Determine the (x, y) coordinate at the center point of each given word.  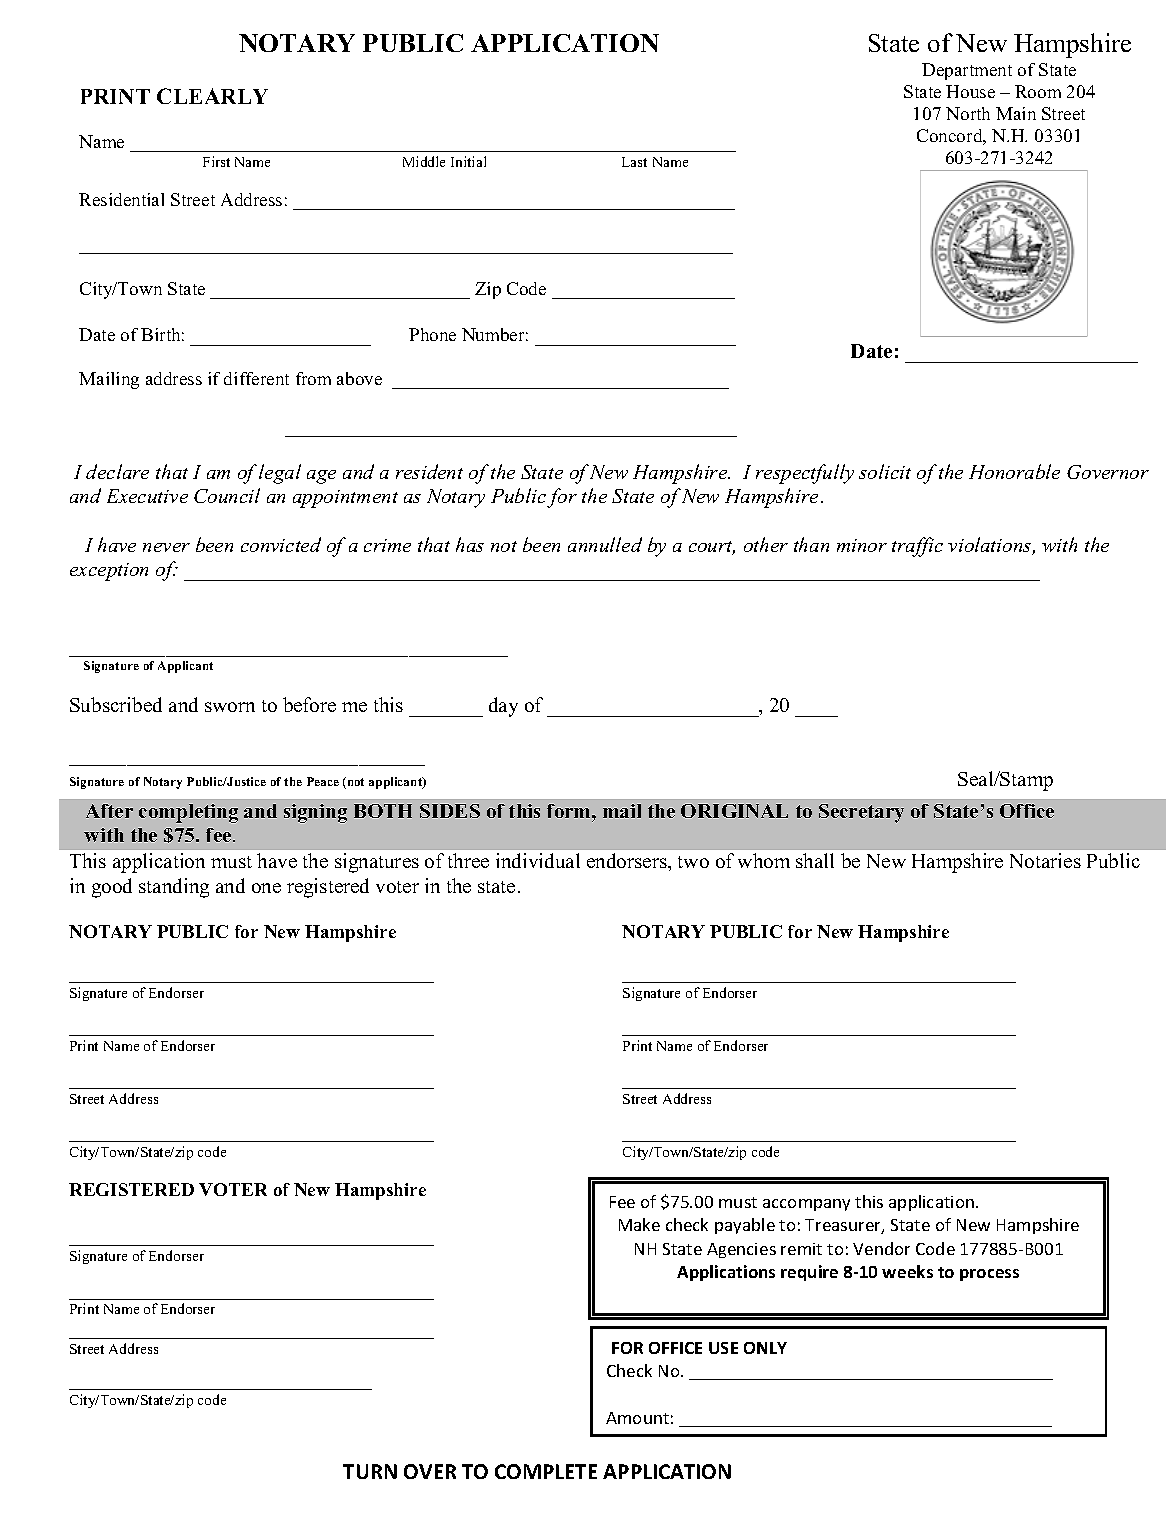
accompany (806, 1205)
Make (639, 1224)
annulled (605, 544)
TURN (370, 1471)
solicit (885, 471)
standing (174, 888)
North (968, 113)
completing (188, 813)
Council (227, 495)
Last (634, 162)
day (503, 707)
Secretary (861, 813)
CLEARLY (212, 96)
